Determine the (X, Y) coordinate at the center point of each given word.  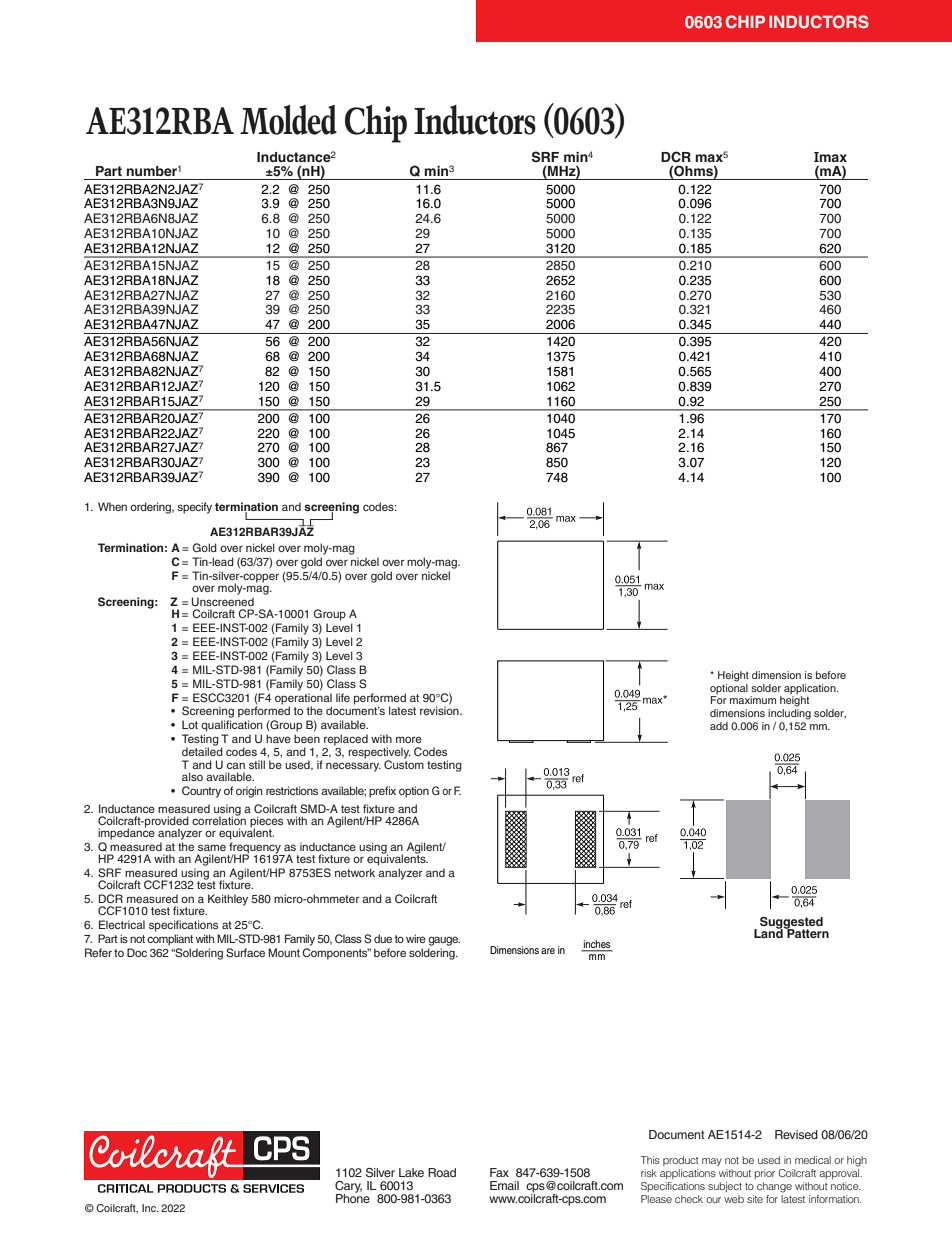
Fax (499, 1172)
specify (194, 508)
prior (764, 1174)
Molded (288, 120)
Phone (353, 1197)
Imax (830, 157)
